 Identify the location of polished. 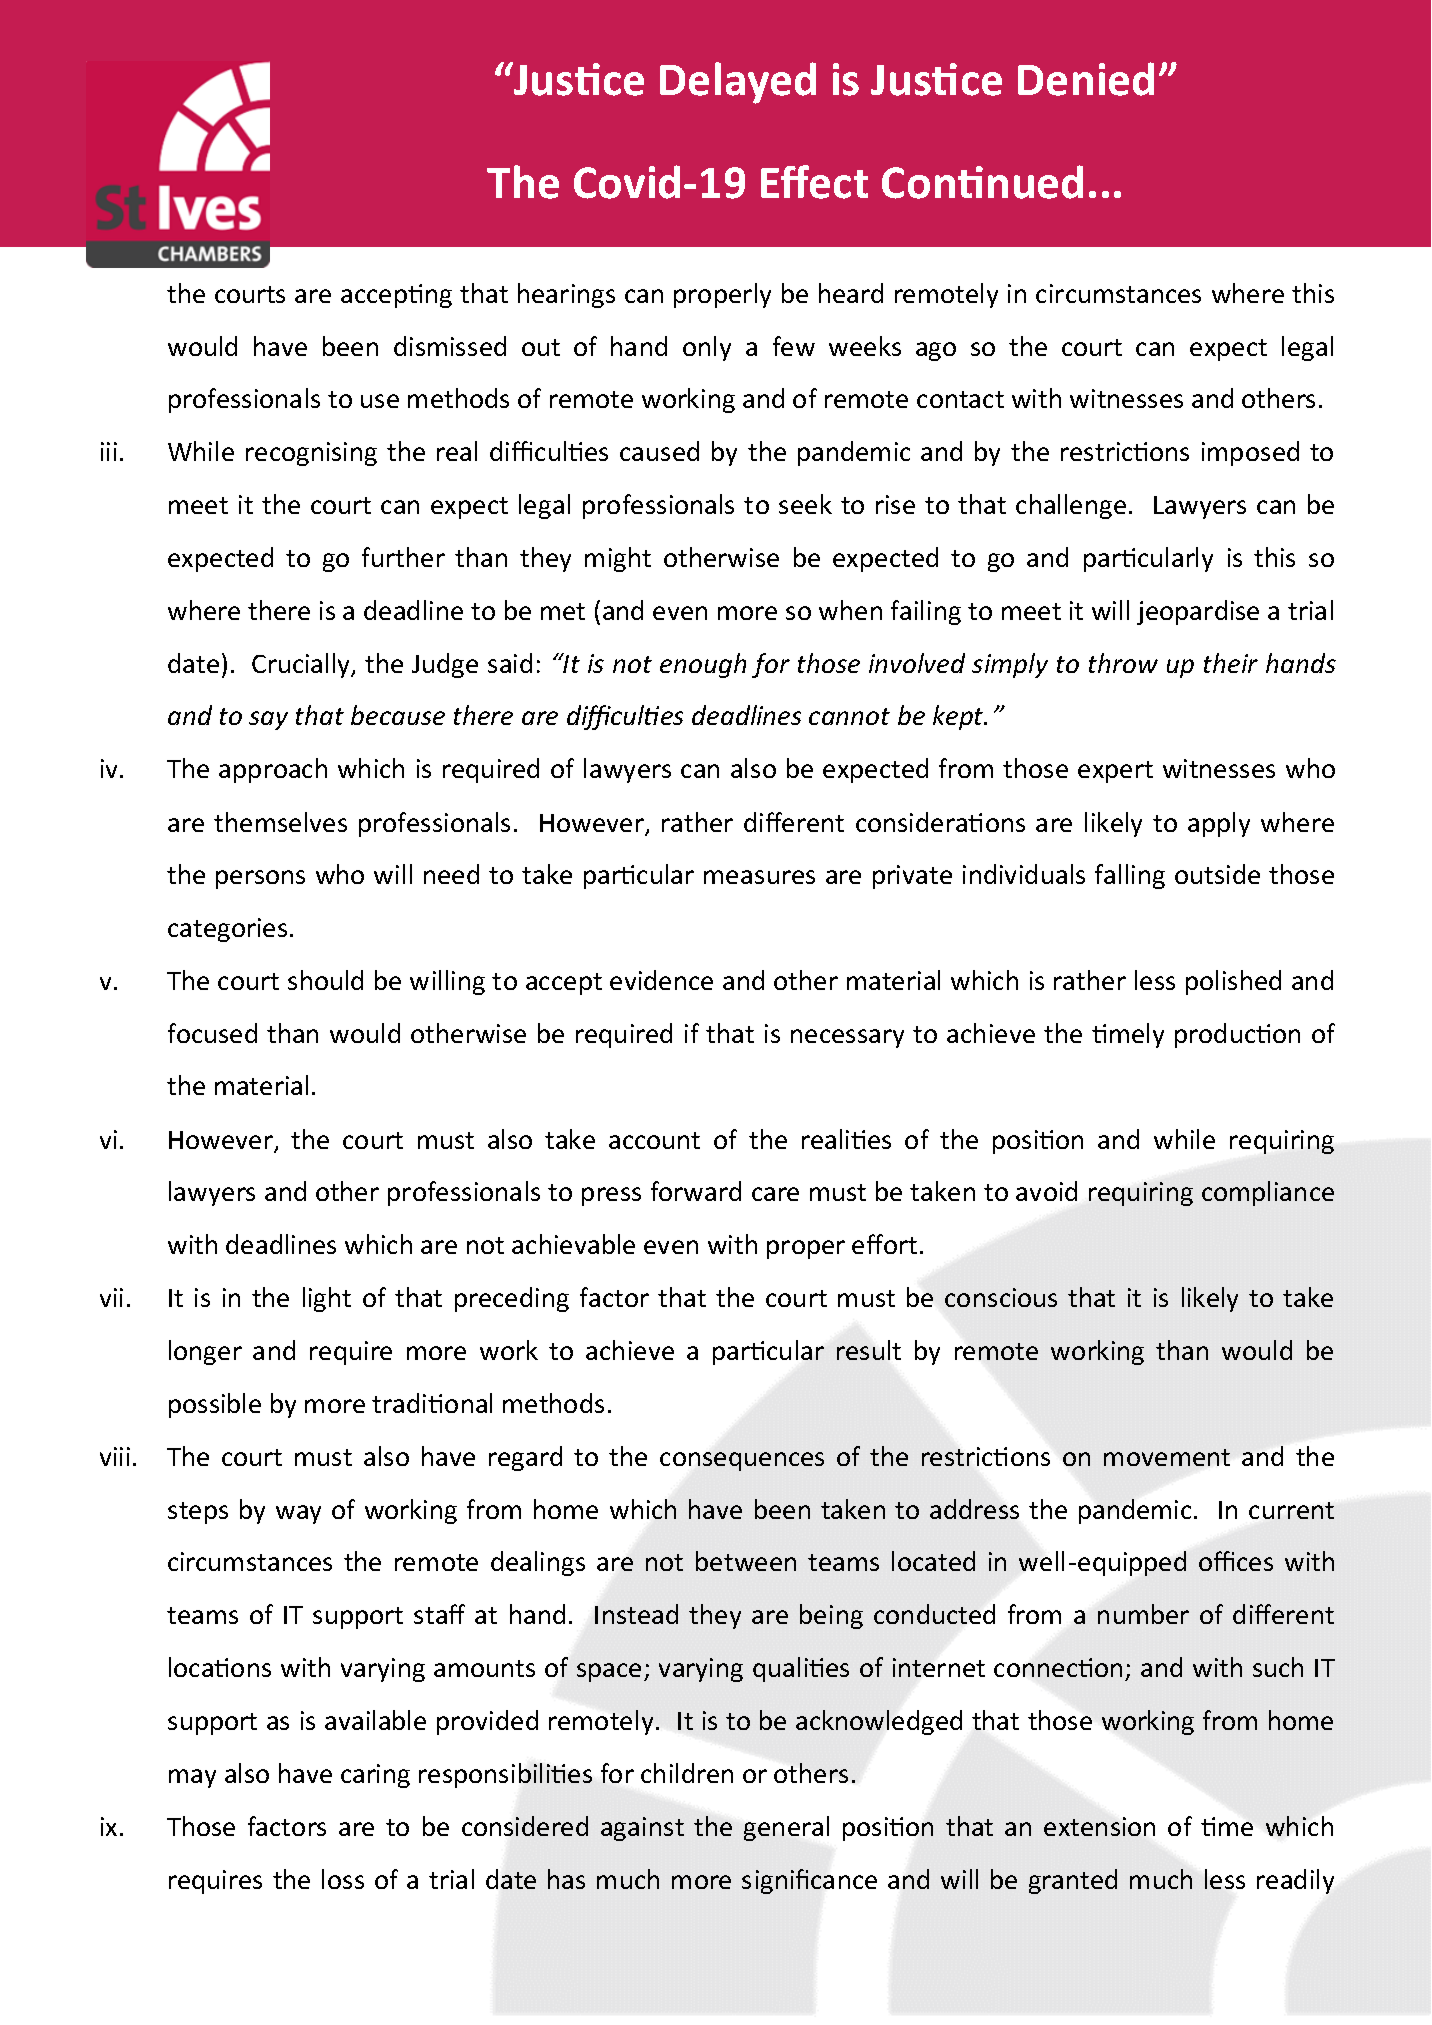
(1233, 982).
